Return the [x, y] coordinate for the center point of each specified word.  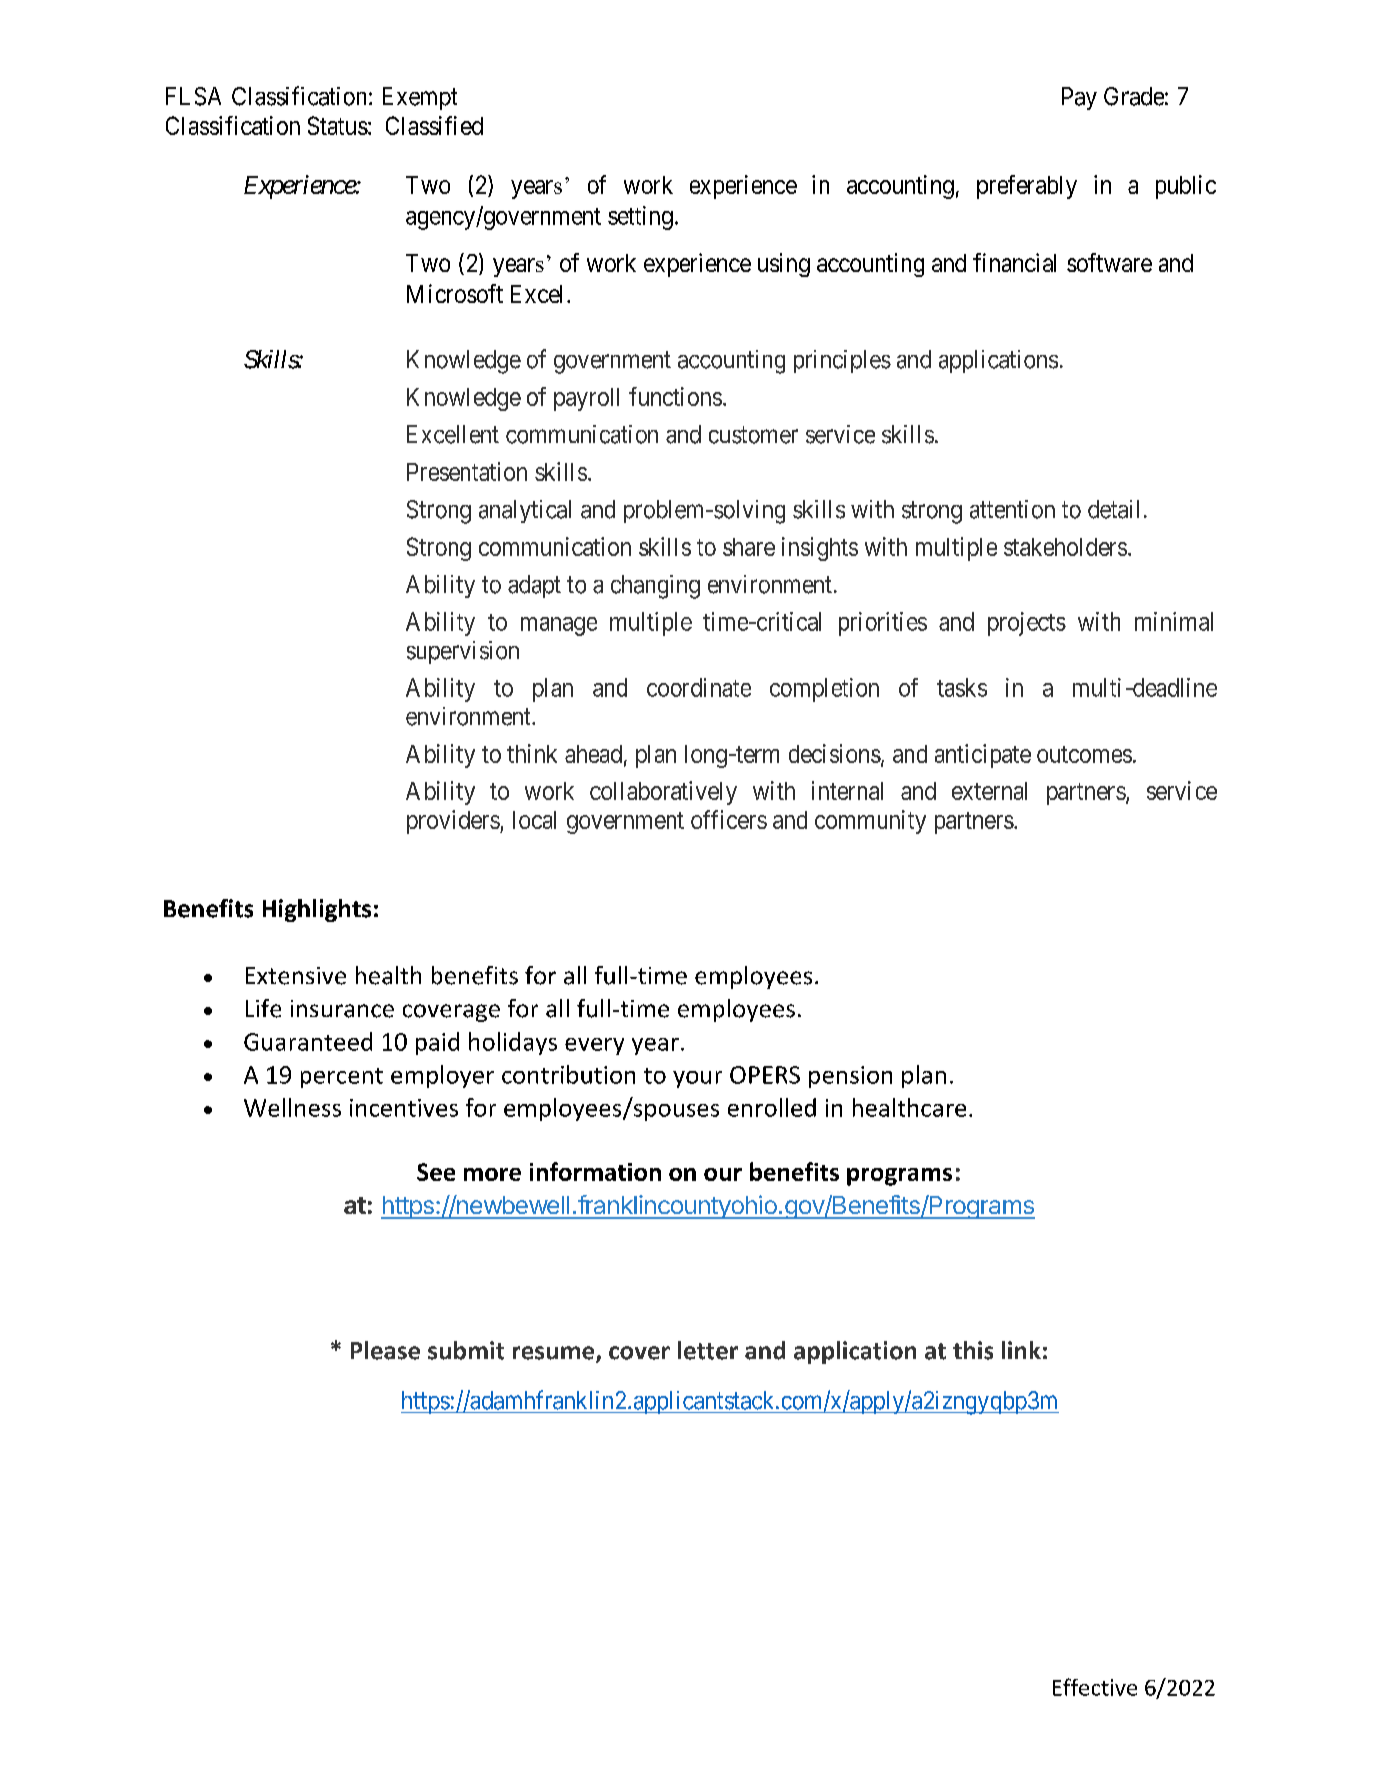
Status [338, 125]
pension [850, 1077]
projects [1027, 624]
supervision [463, 652]
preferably [1027, 187]
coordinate [699, 687]
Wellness [292, 1107]
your [697, 1079]
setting [640, 218]
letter [708, 1350]
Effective [1095, 1687]
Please [385, 1350]
